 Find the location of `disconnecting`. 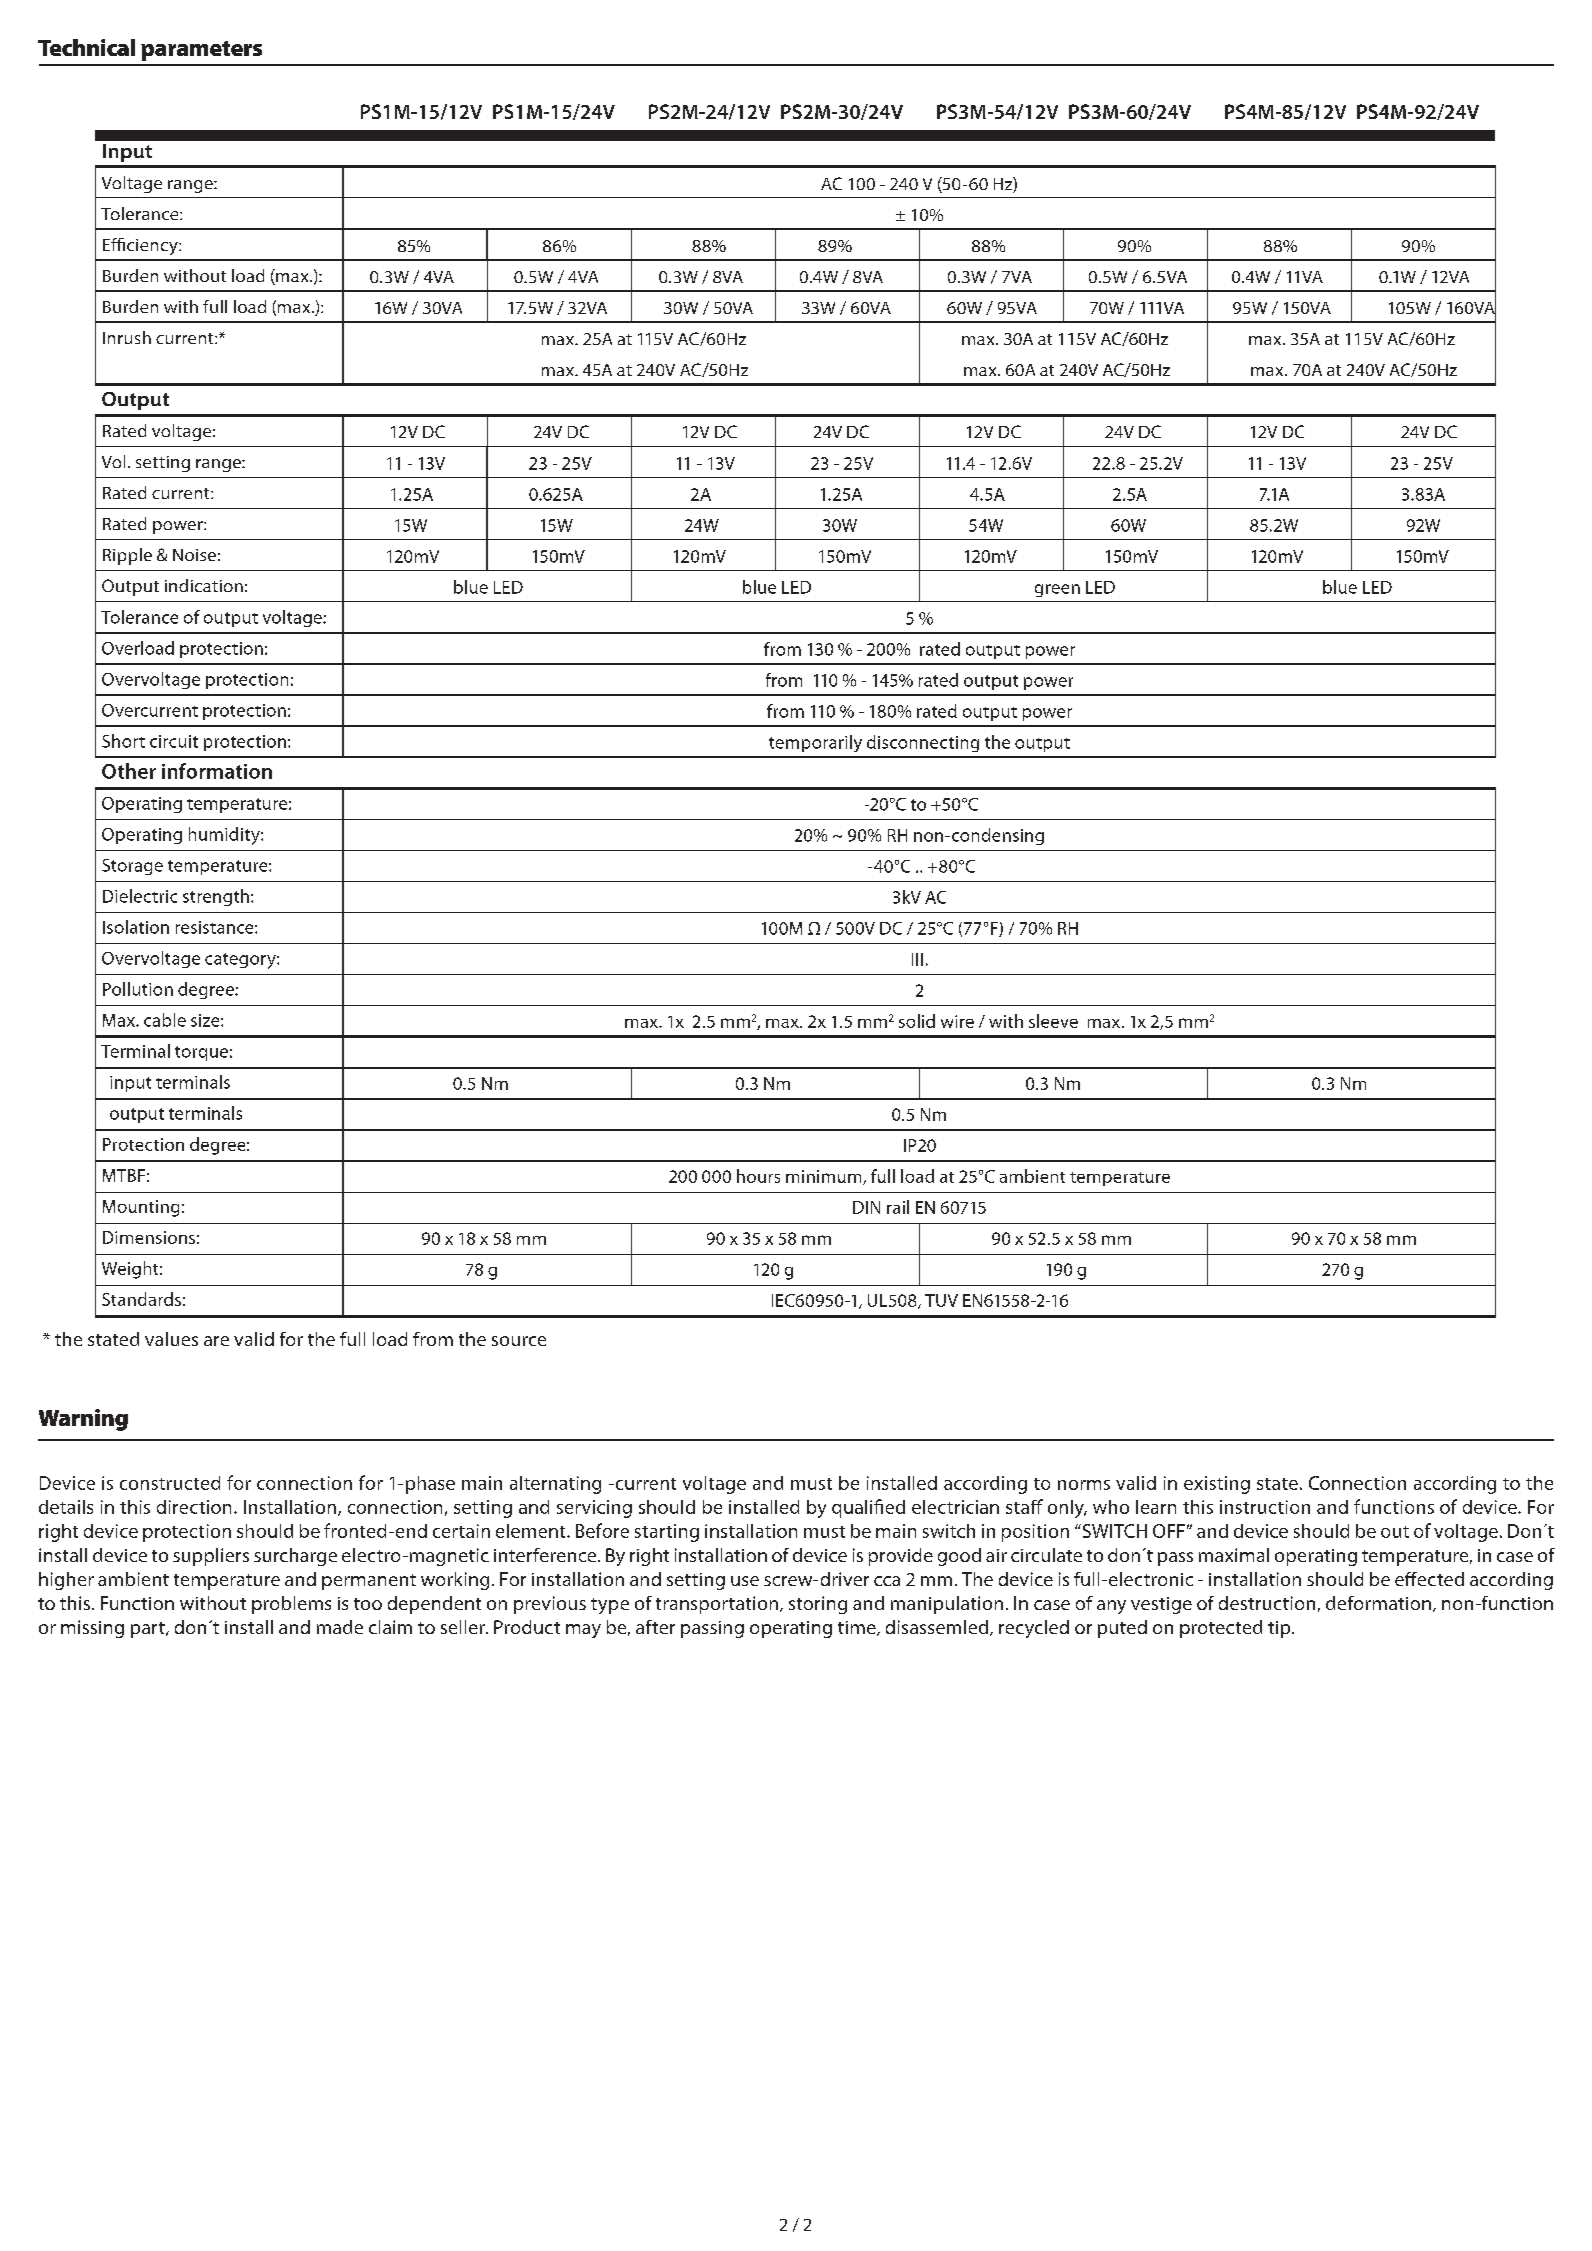

disconnecting is located at coordinates (923, 743).
